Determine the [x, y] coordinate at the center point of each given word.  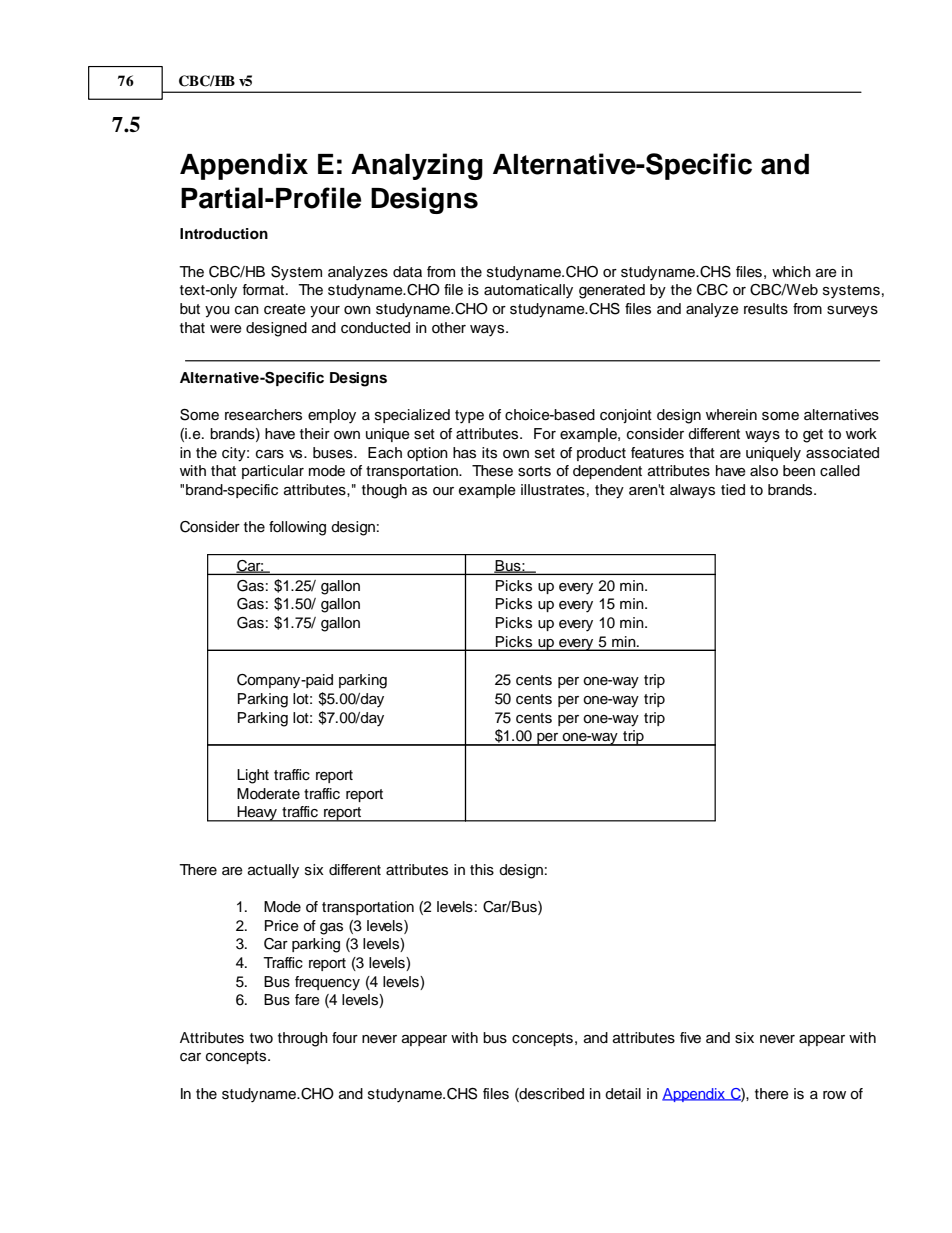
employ [332, 416]
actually [273, 871]
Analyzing [417, 166]
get [813, 436]
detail [623, 1094]
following [297, 528]
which [791, 272]
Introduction [224, 234]
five [690, 1038]
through [303, 1039]
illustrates [553, 490]
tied [733, 490]
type [469, 417]
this [482, 870]
